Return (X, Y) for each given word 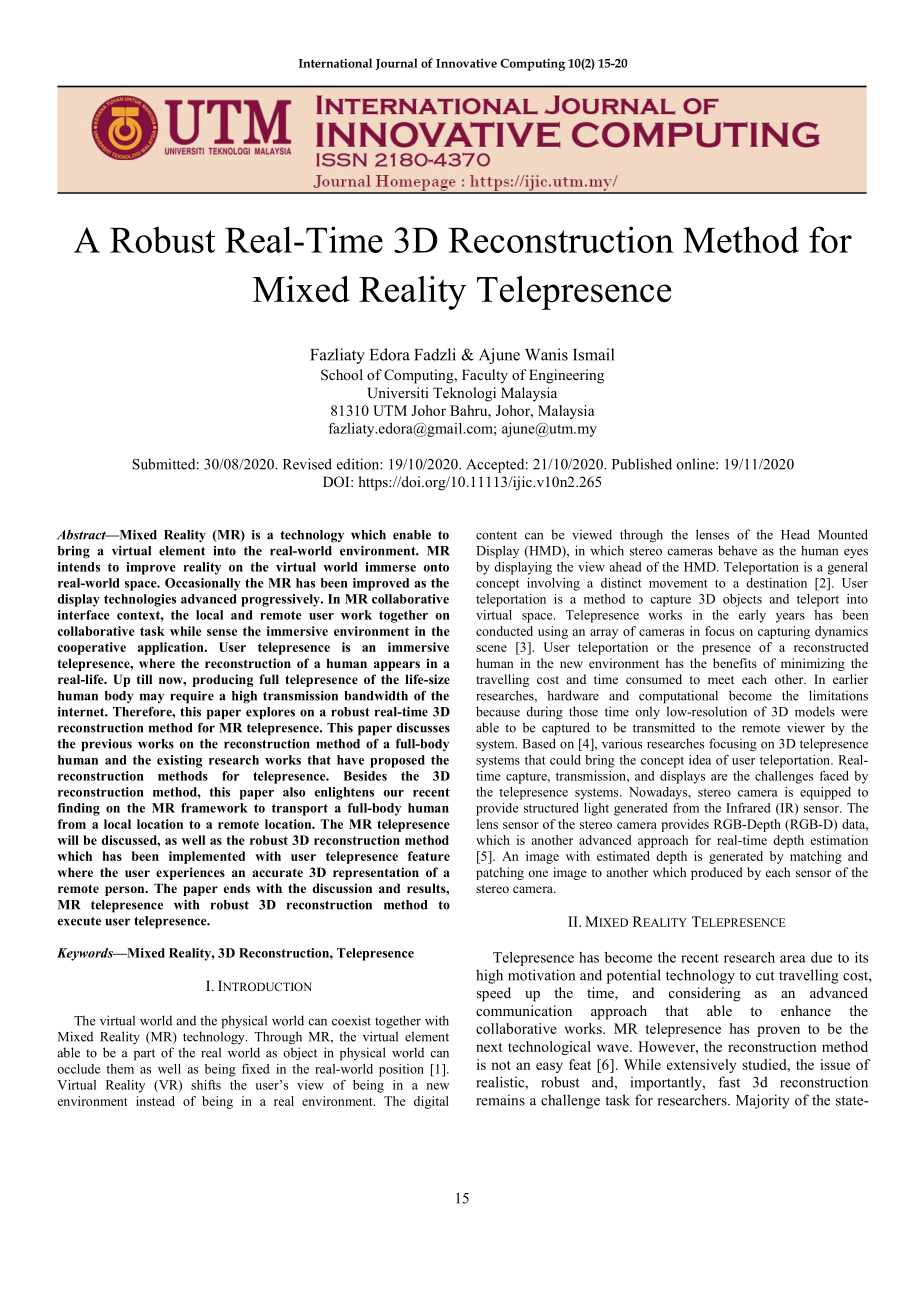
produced (717, 873)
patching (500, 873)
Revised (307, 464)
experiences (190, 873)
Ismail (593, 354)
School (342, 375)
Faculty (485, 376)
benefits (735, 663)
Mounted (843, 534)
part (144, 1055)
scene (491, 648)
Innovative (466, 63)
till (144, 679)
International (335, 63)
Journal (396, 64)
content (496, 535)
